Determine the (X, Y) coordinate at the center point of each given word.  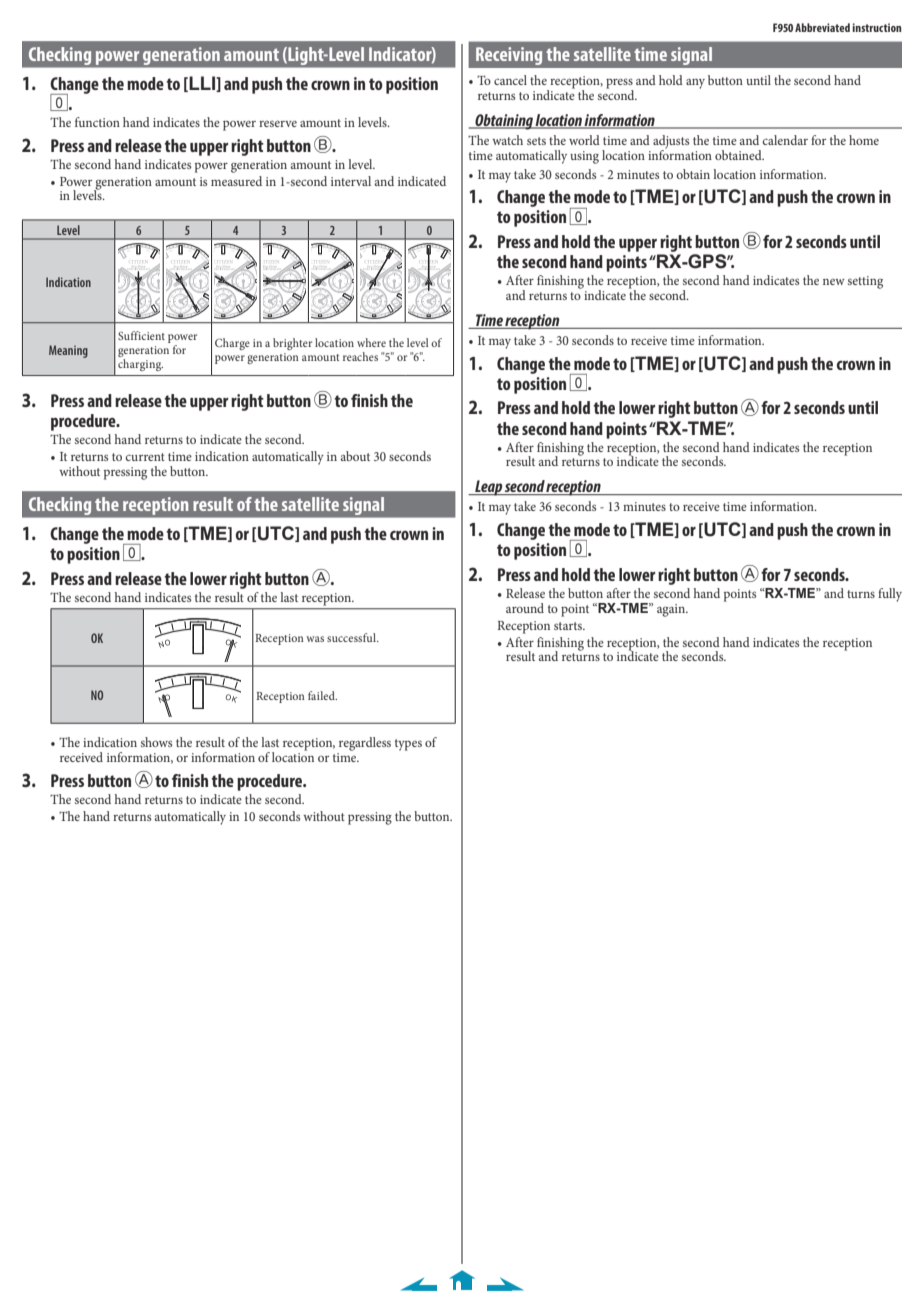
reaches (360, 356)
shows (156, 742)
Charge (232, 344)
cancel (510, 80)
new (834, 282)
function (97, 122)
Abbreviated (822, 27)
